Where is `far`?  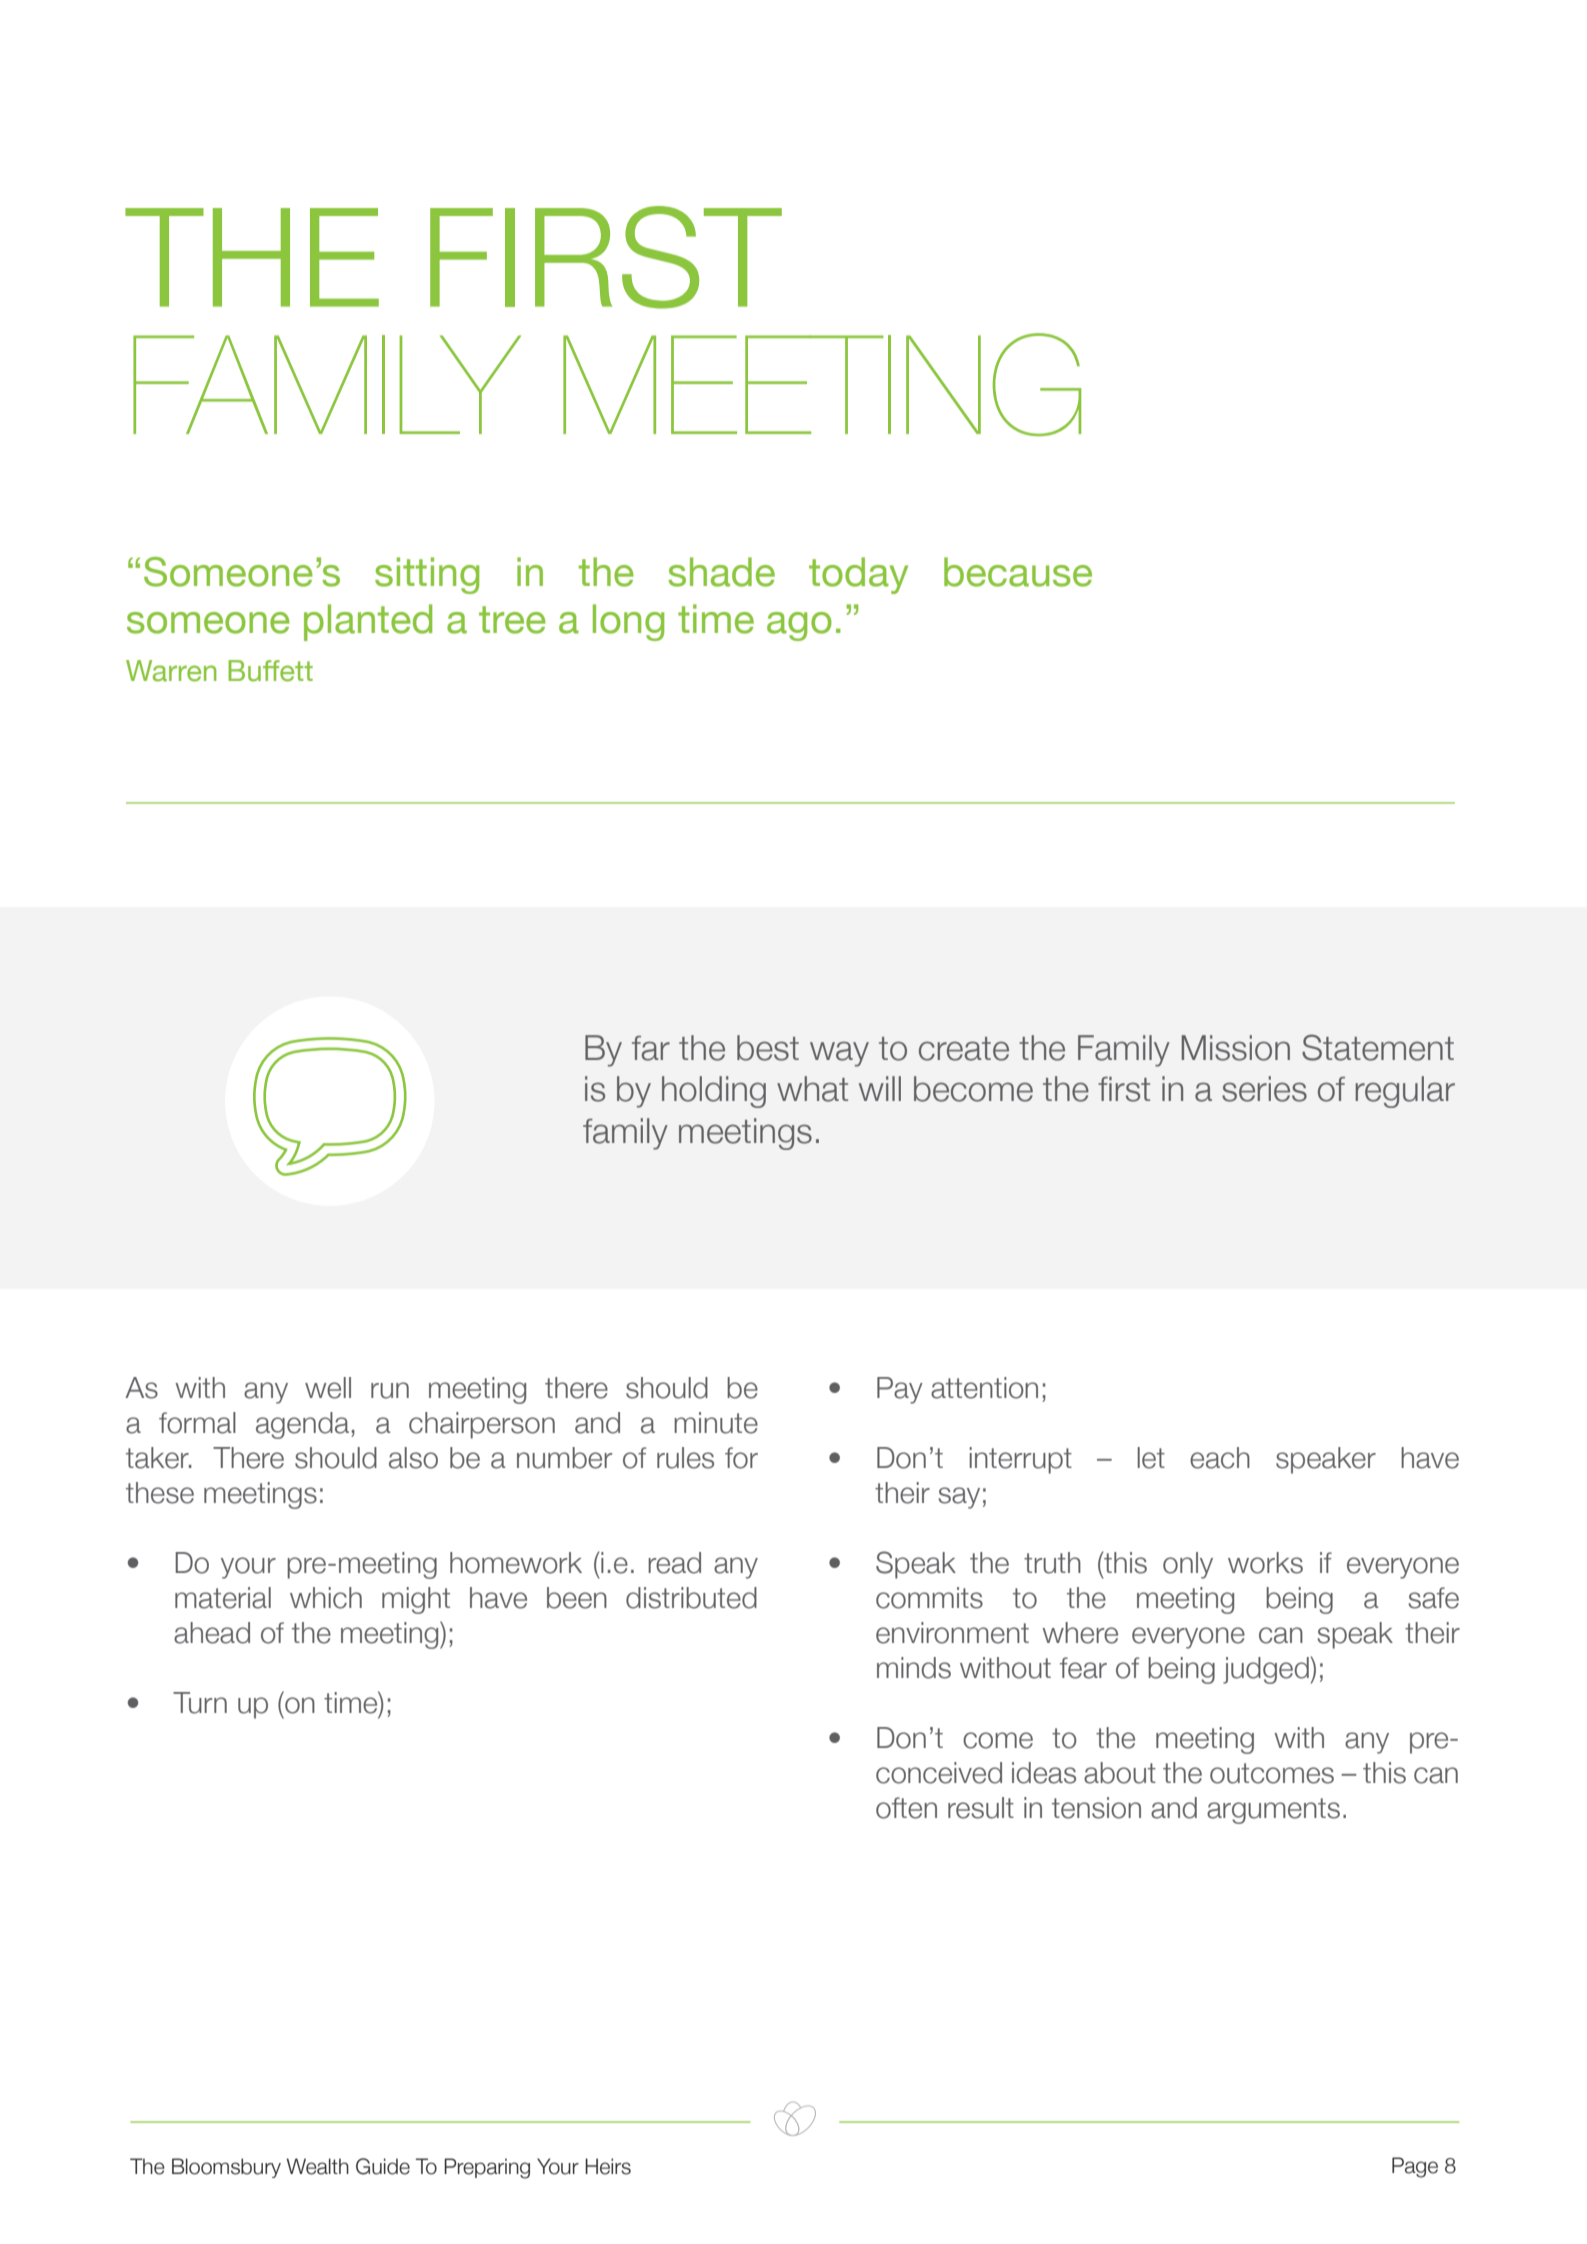 far is located at coordinates (651, 1048).
